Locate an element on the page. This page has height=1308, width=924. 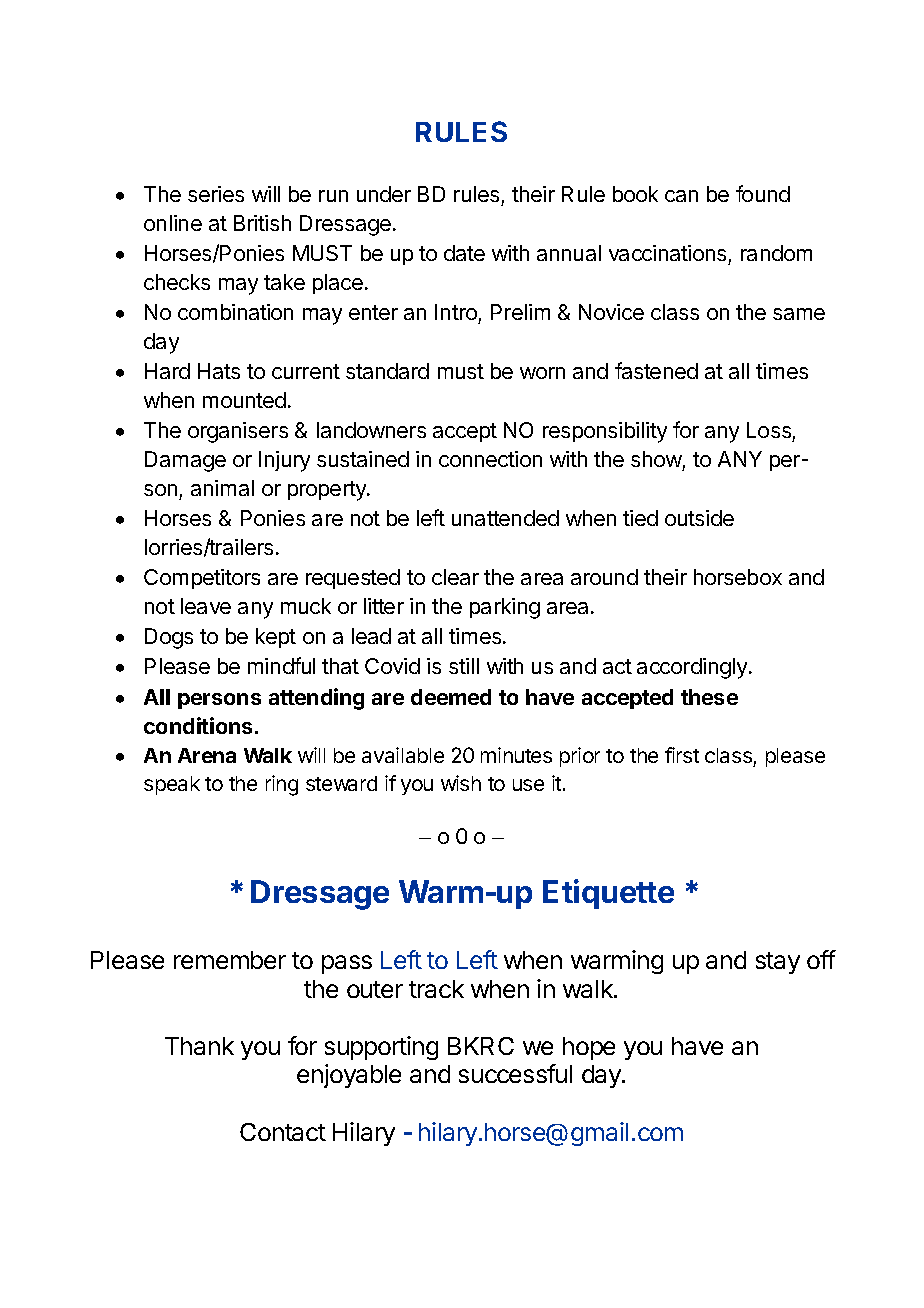
Contact is located at coordinates (283, 1132).
